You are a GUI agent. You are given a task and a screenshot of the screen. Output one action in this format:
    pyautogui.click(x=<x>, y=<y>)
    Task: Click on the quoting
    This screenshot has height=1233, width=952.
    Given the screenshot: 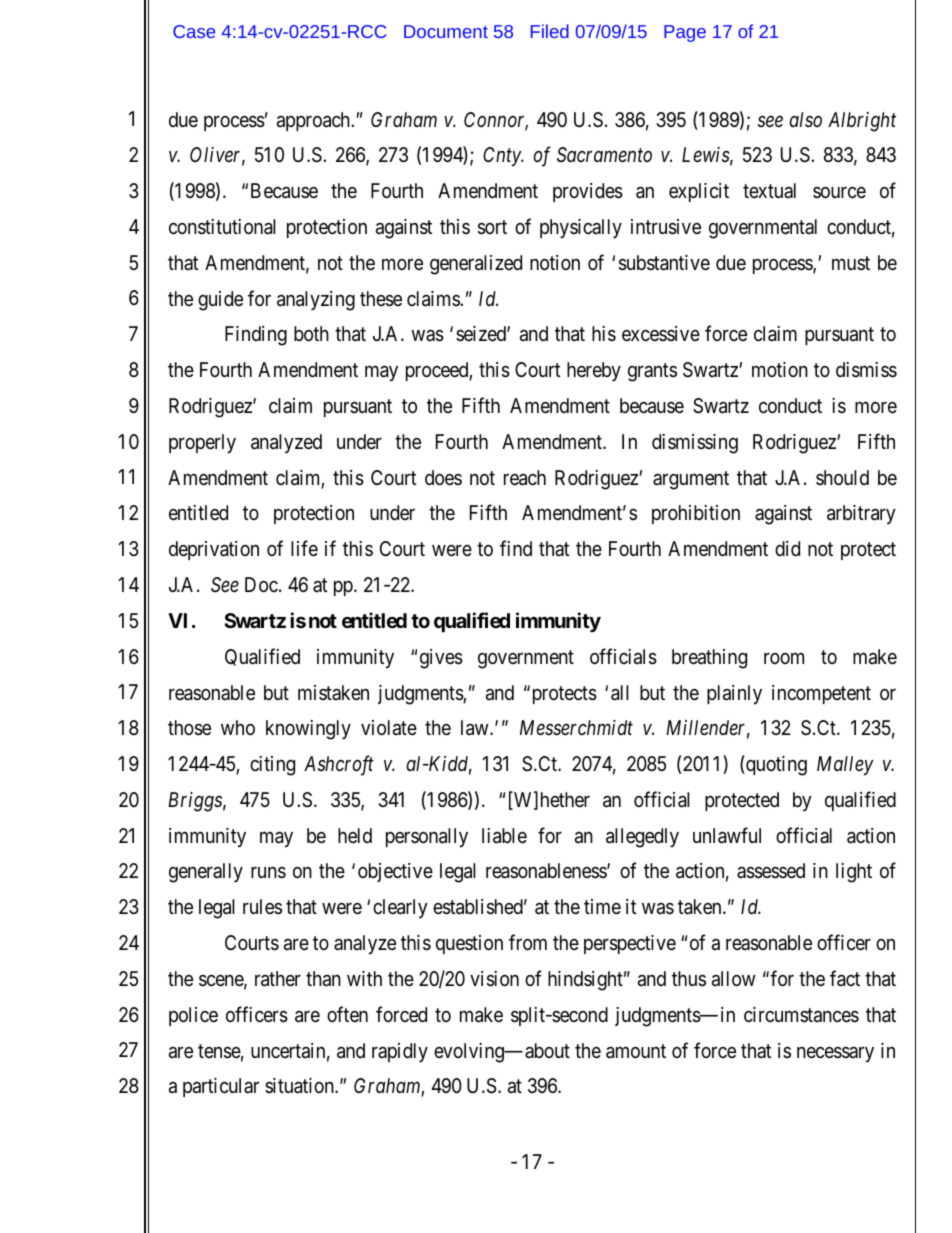 What is the action you would take?
    pyautogui.click(x=775, y=765)
